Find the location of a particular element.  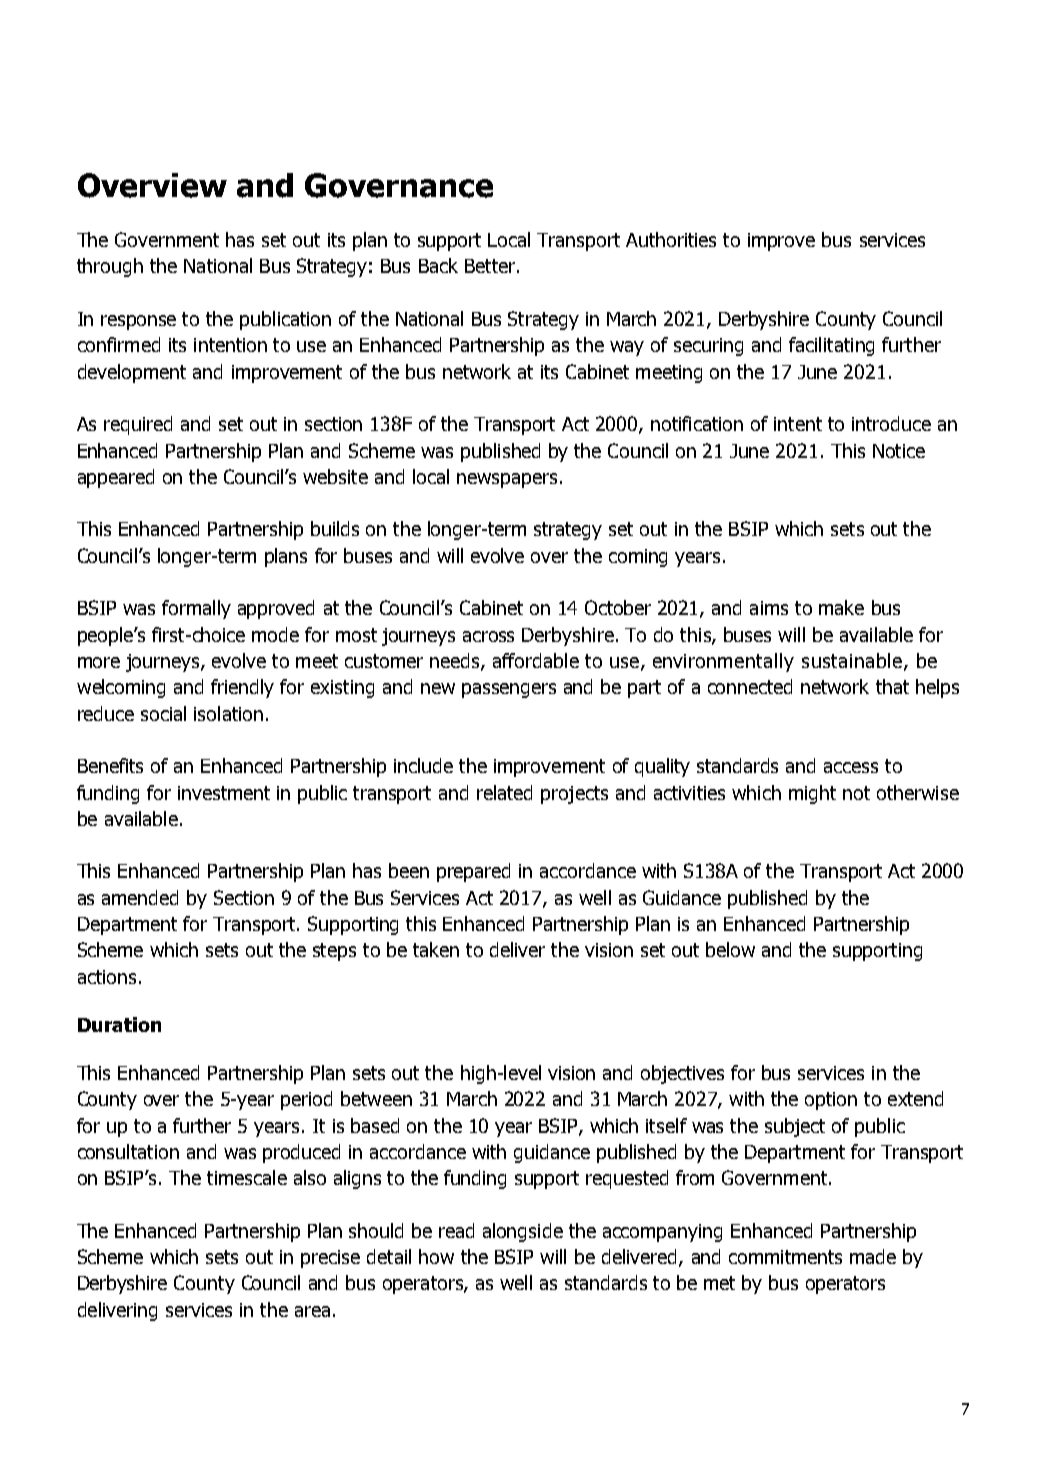

related is located at coordinates (504, 792).
